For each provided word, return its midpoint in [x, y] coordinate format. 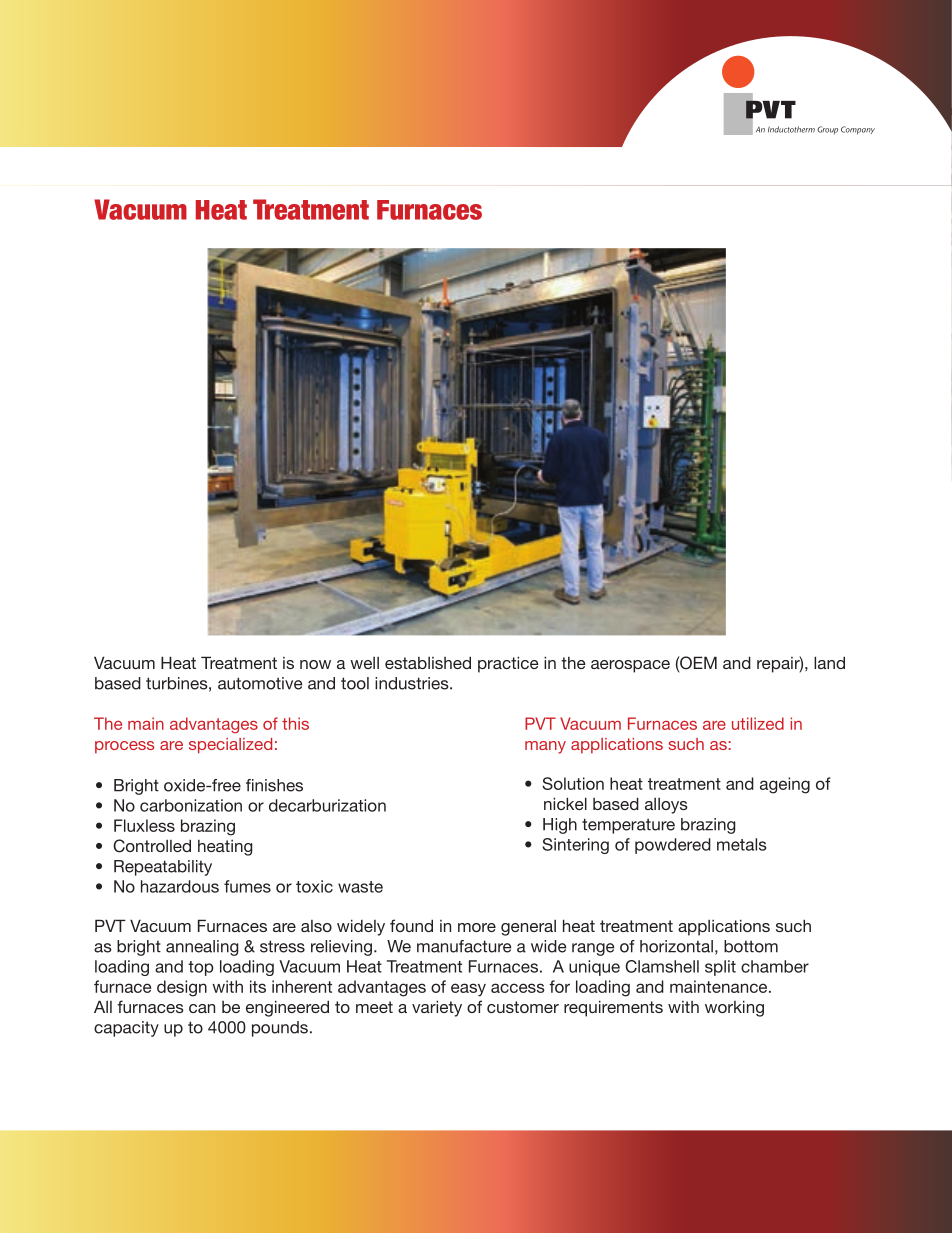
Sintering [575, 846]
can [202, 1008]
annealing [202, 948]
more [477, 927]
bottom [751, 946]
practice [508, 664]
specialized [230, 746]
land [829, 662]
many [545, 747]
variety [437, 1008]
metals [741, 844]
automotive [260, 683]
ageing [785, 785]
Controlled [152, 846]
